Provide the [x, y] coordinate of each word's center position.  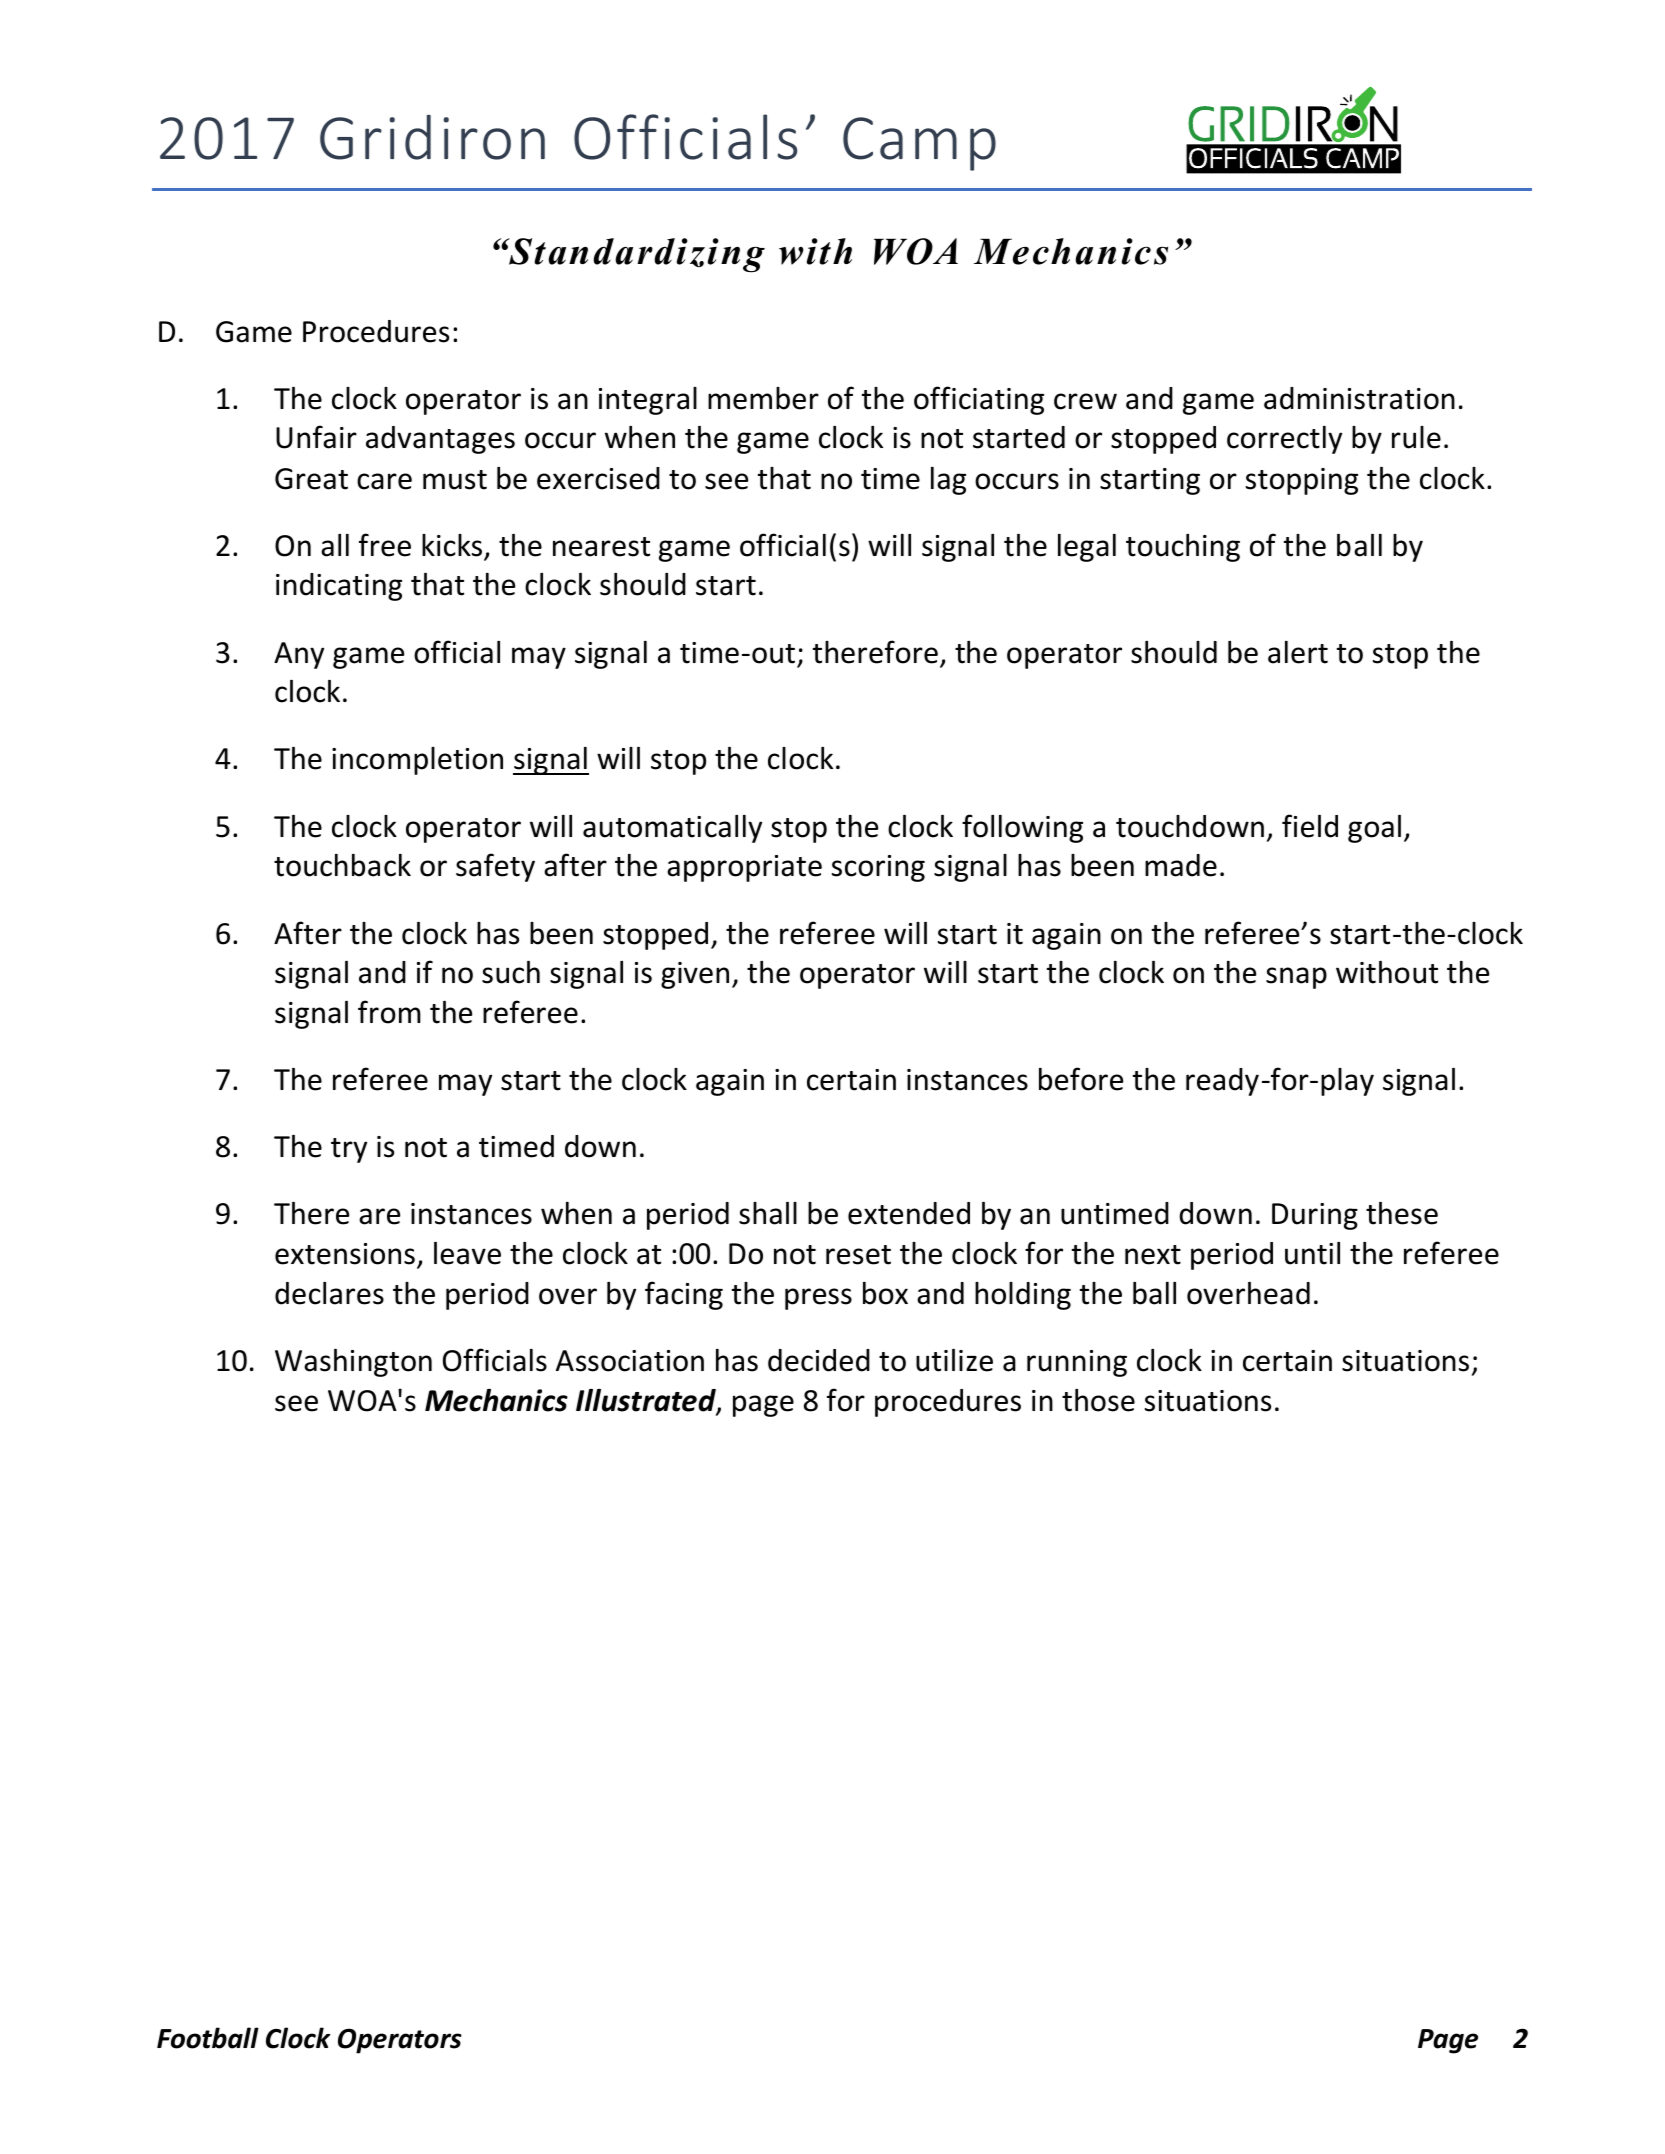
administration [1359, 398]
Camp [919, 144]
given [695, 975]
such [511, 972]
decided [819, 1360]
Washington [353, 1363]
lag [948, 481]
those [1098, 1400]
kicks [452, 545]
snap [1296, 978]
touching [1183, 548]
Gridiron [432, 137]
